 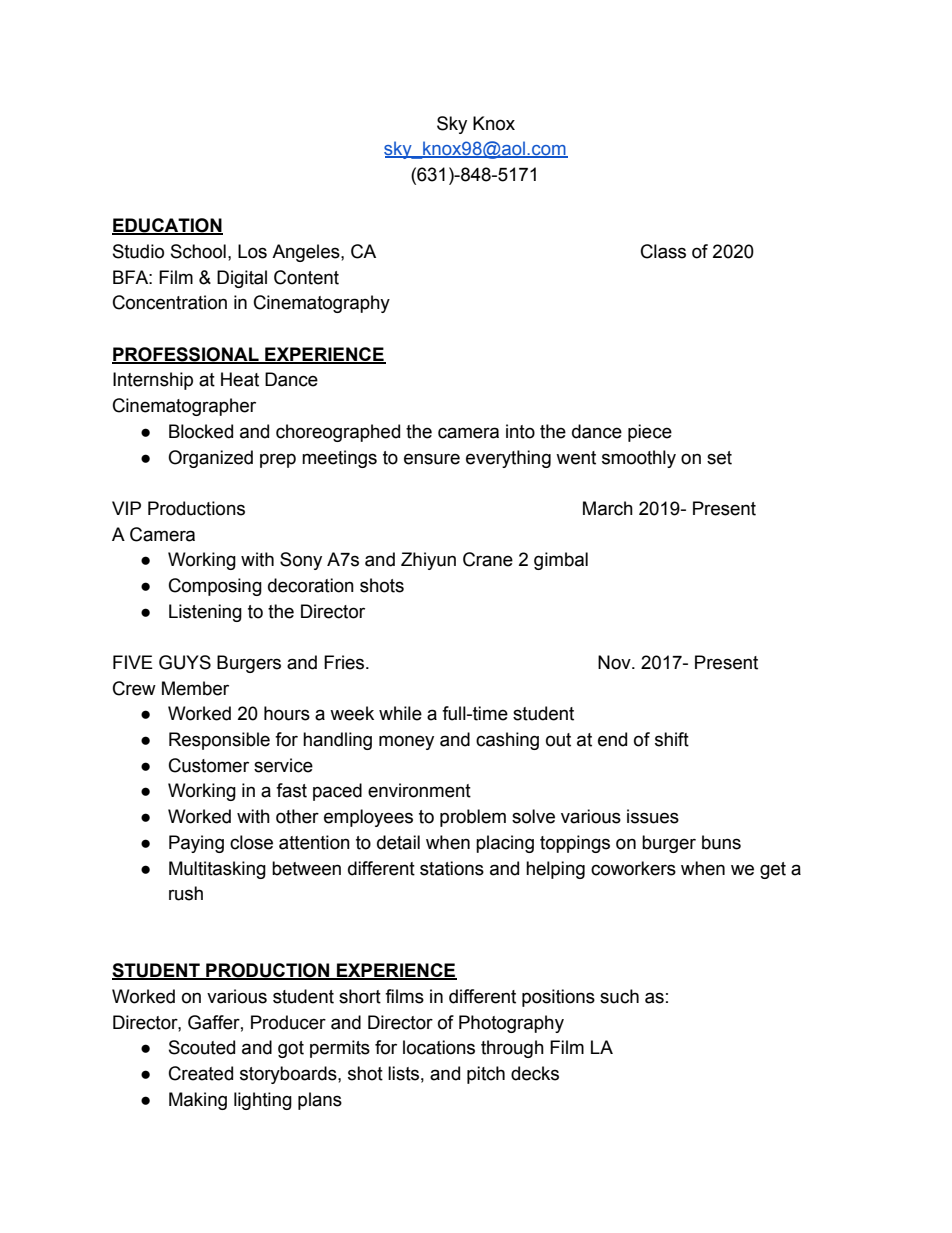 I want to click on Angeles, so click(x=307, y=253).
